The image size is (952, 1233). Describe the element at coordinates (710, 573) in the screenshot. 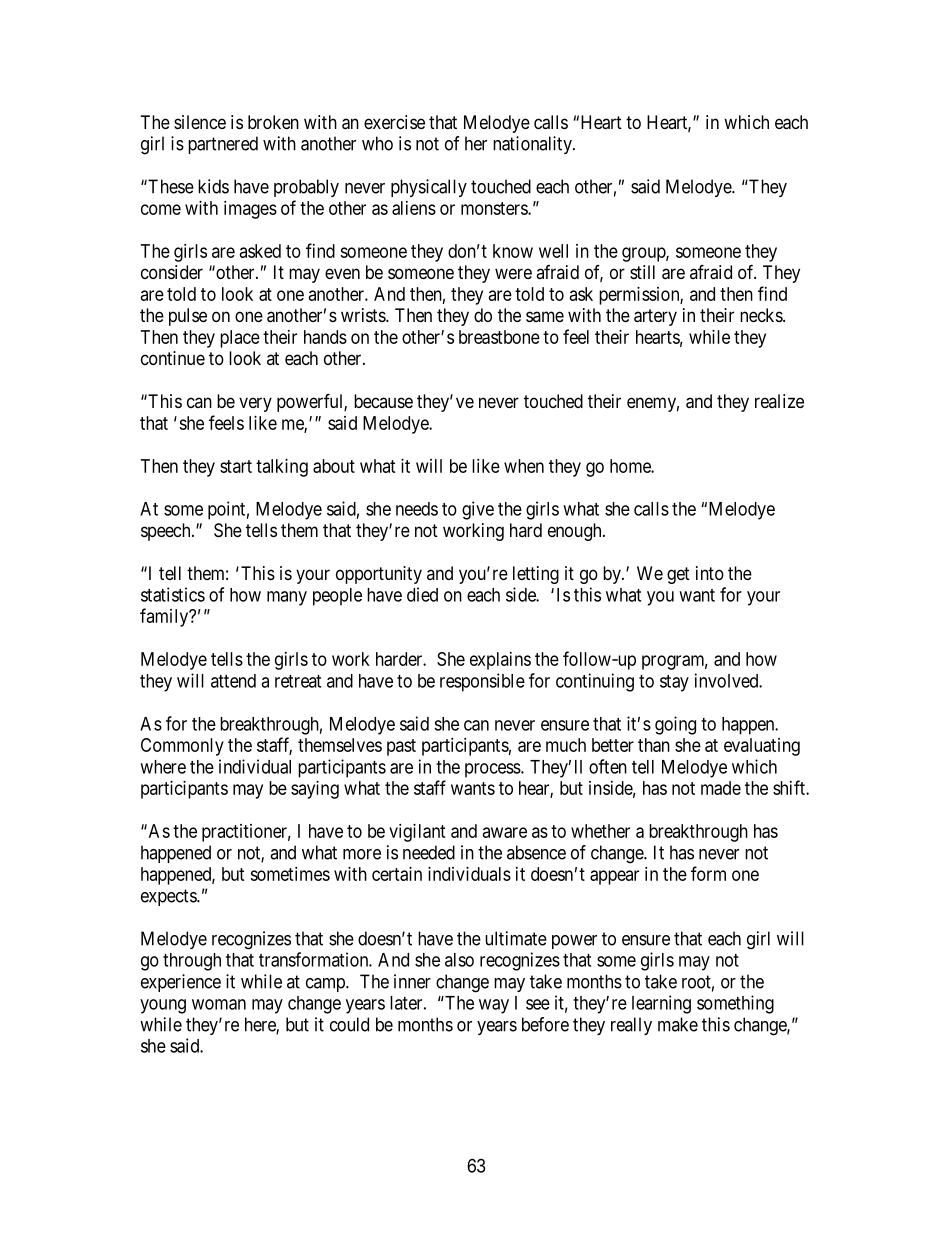

I see `into` at that location.
